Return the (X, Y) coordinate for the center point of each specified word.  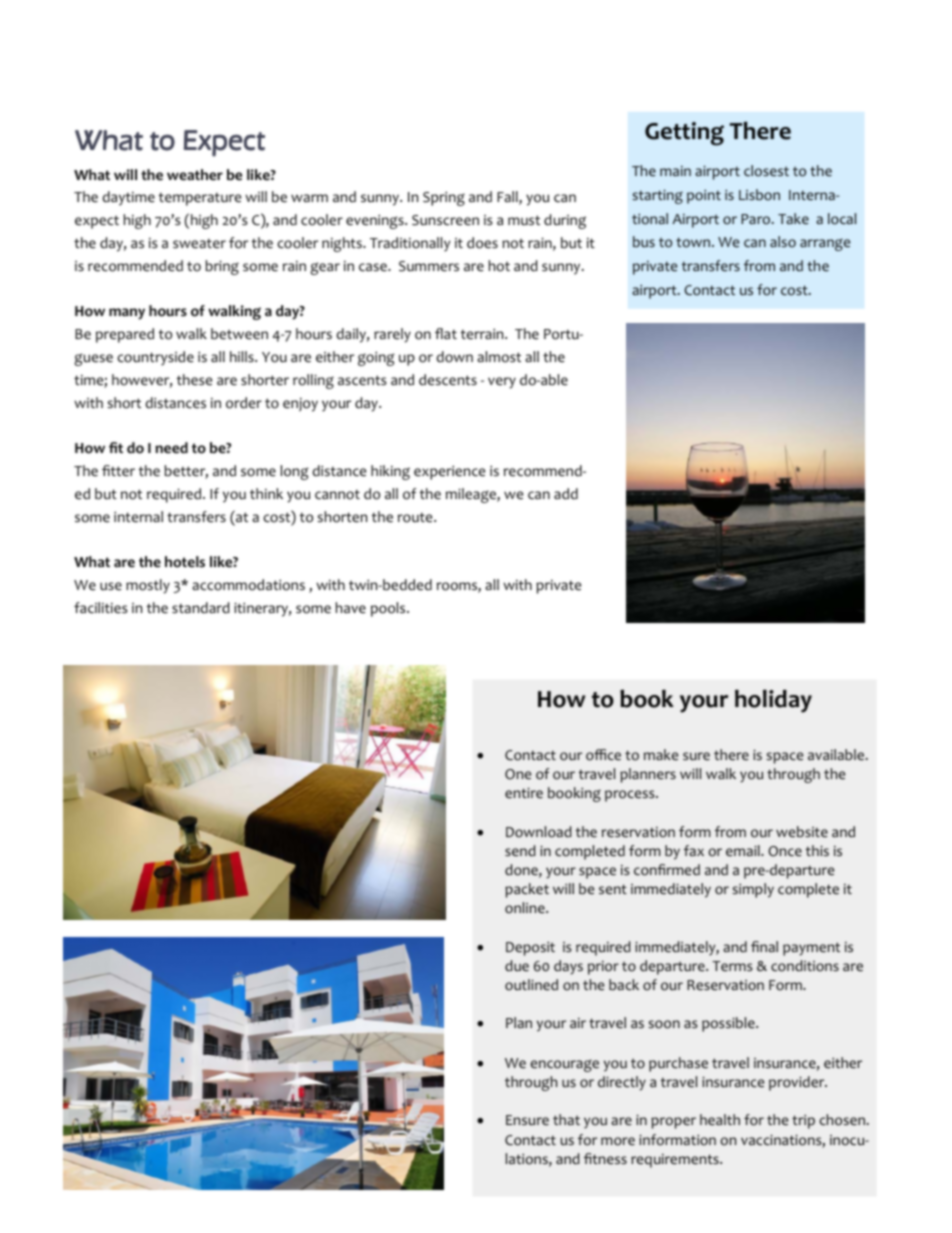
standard (201, 608)
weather (195, 175)
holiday (773, 701)
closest (766, 171)
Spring (444, 198)
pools (389, 609)
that (566, 1119)
